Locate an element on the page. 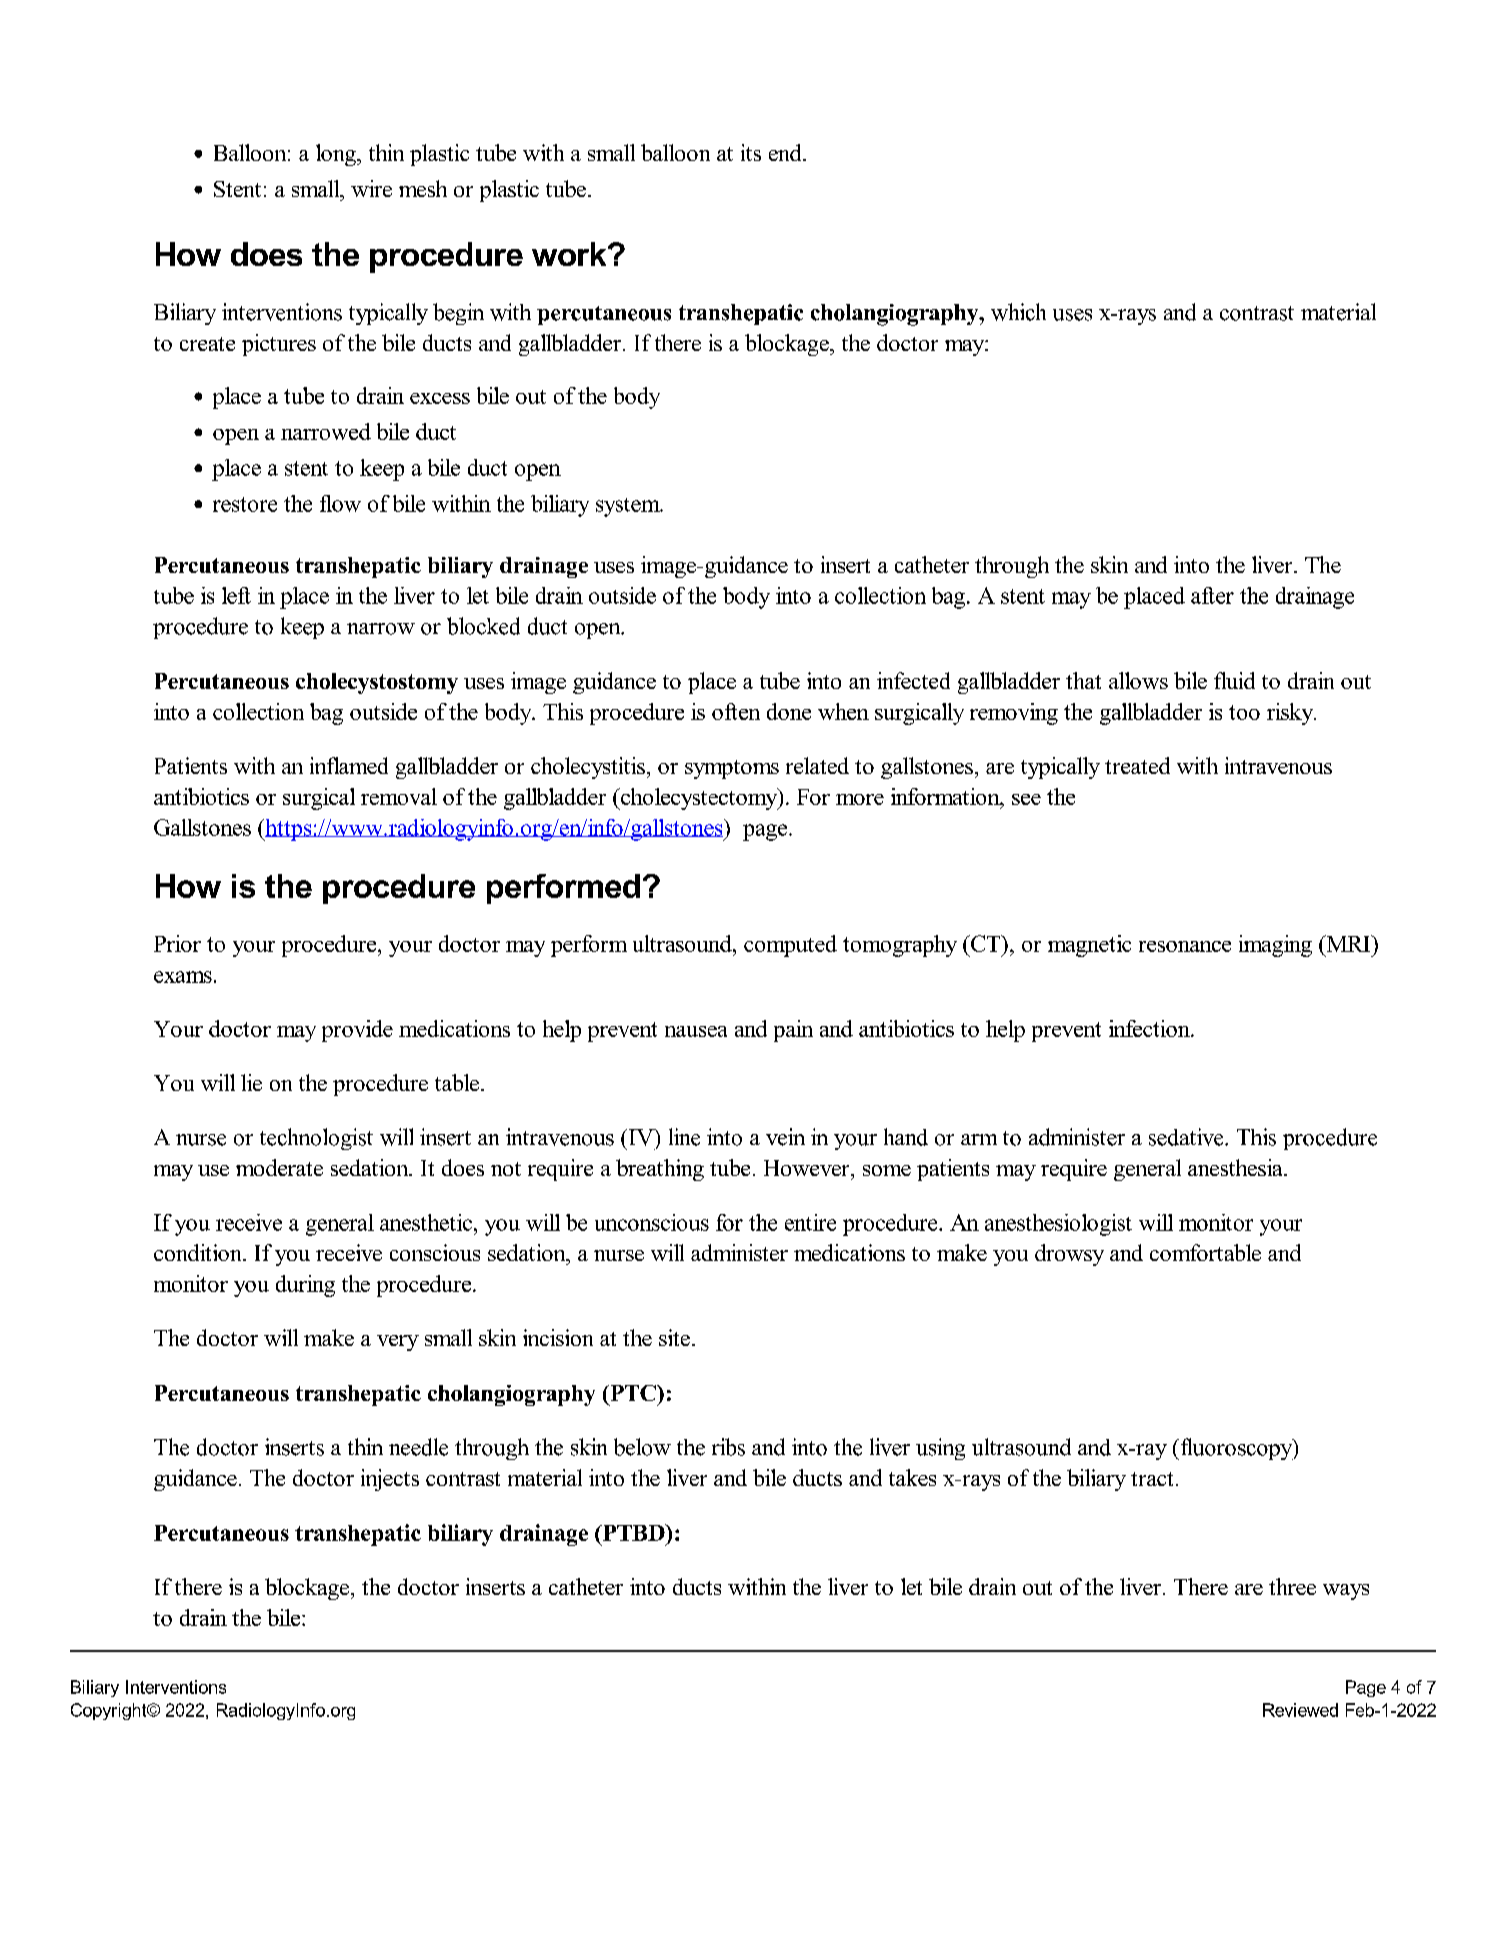 The image size is (1506, 1948). Prior is located at coordinates (177, 943).
